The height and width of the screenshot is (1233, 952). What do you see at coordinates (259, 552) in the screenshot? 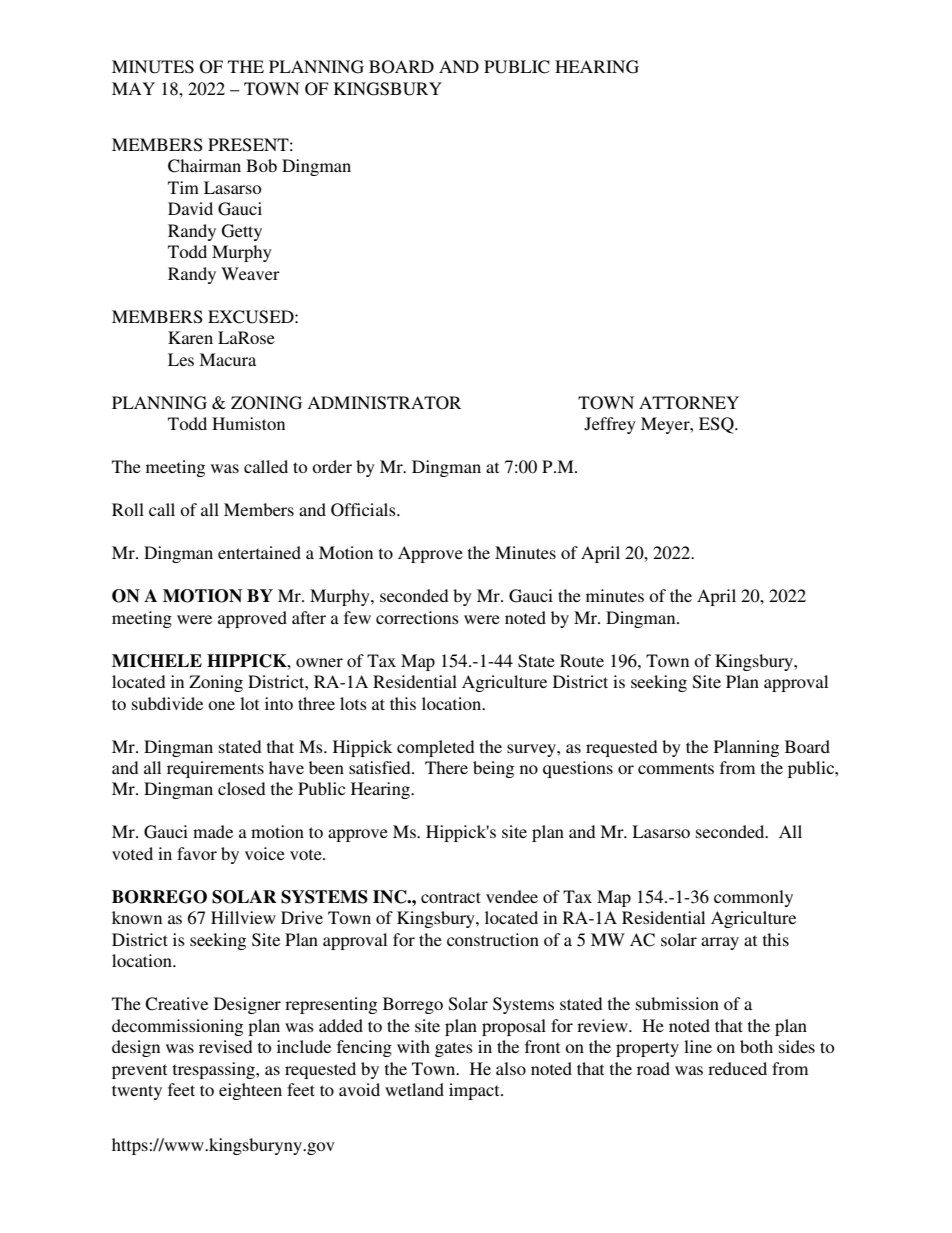
I see `entertained` at bounding box center [259, 552].
